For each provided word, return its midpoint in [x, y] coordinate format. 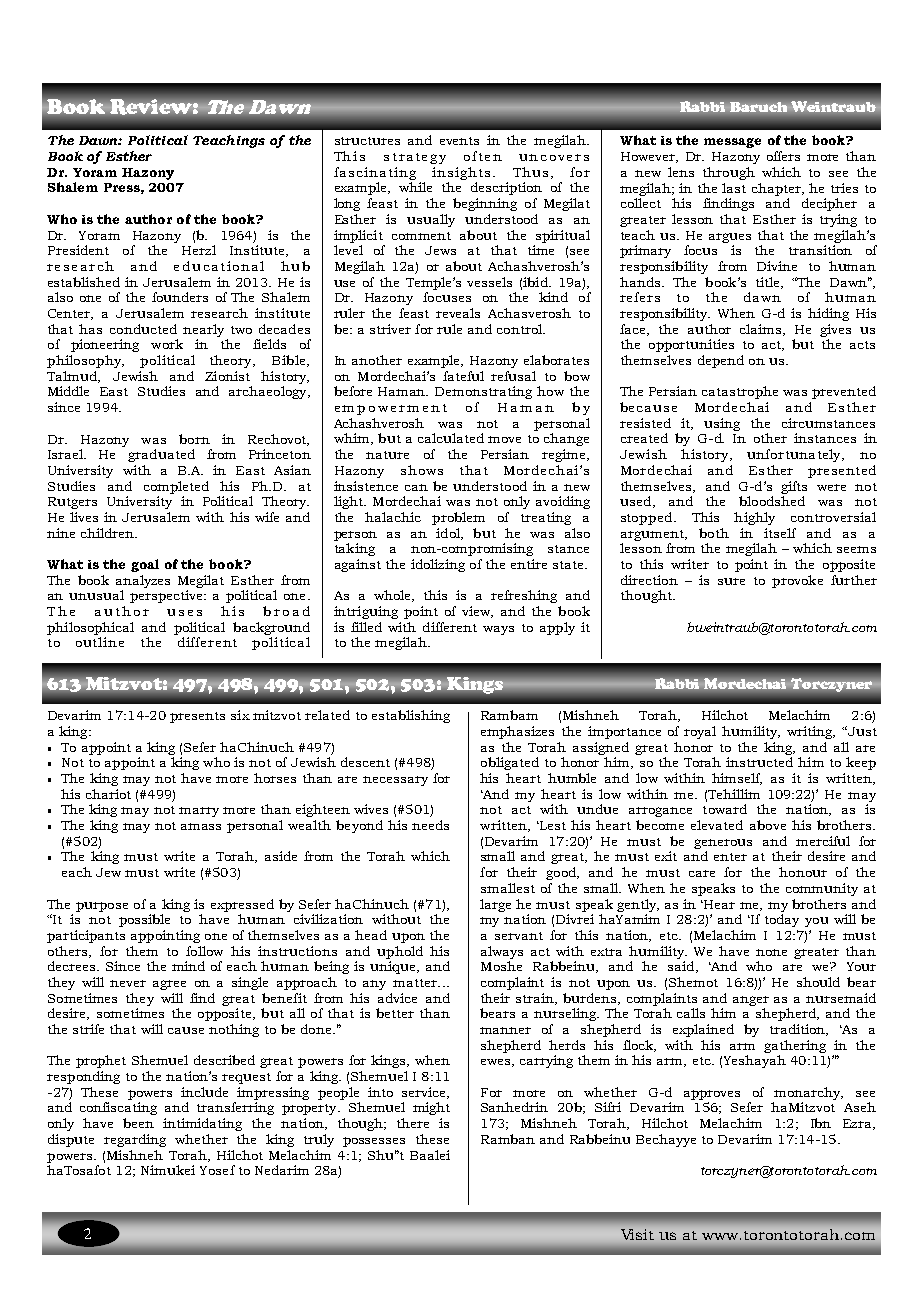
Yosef [217, 1170]
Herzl [199, 250]
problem [458, 518]
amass [201, 826]
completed [176, 487]
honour [803, 872]
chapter [778, 189]
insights [461, 173]
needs [430, 825]
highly [754, 518]
